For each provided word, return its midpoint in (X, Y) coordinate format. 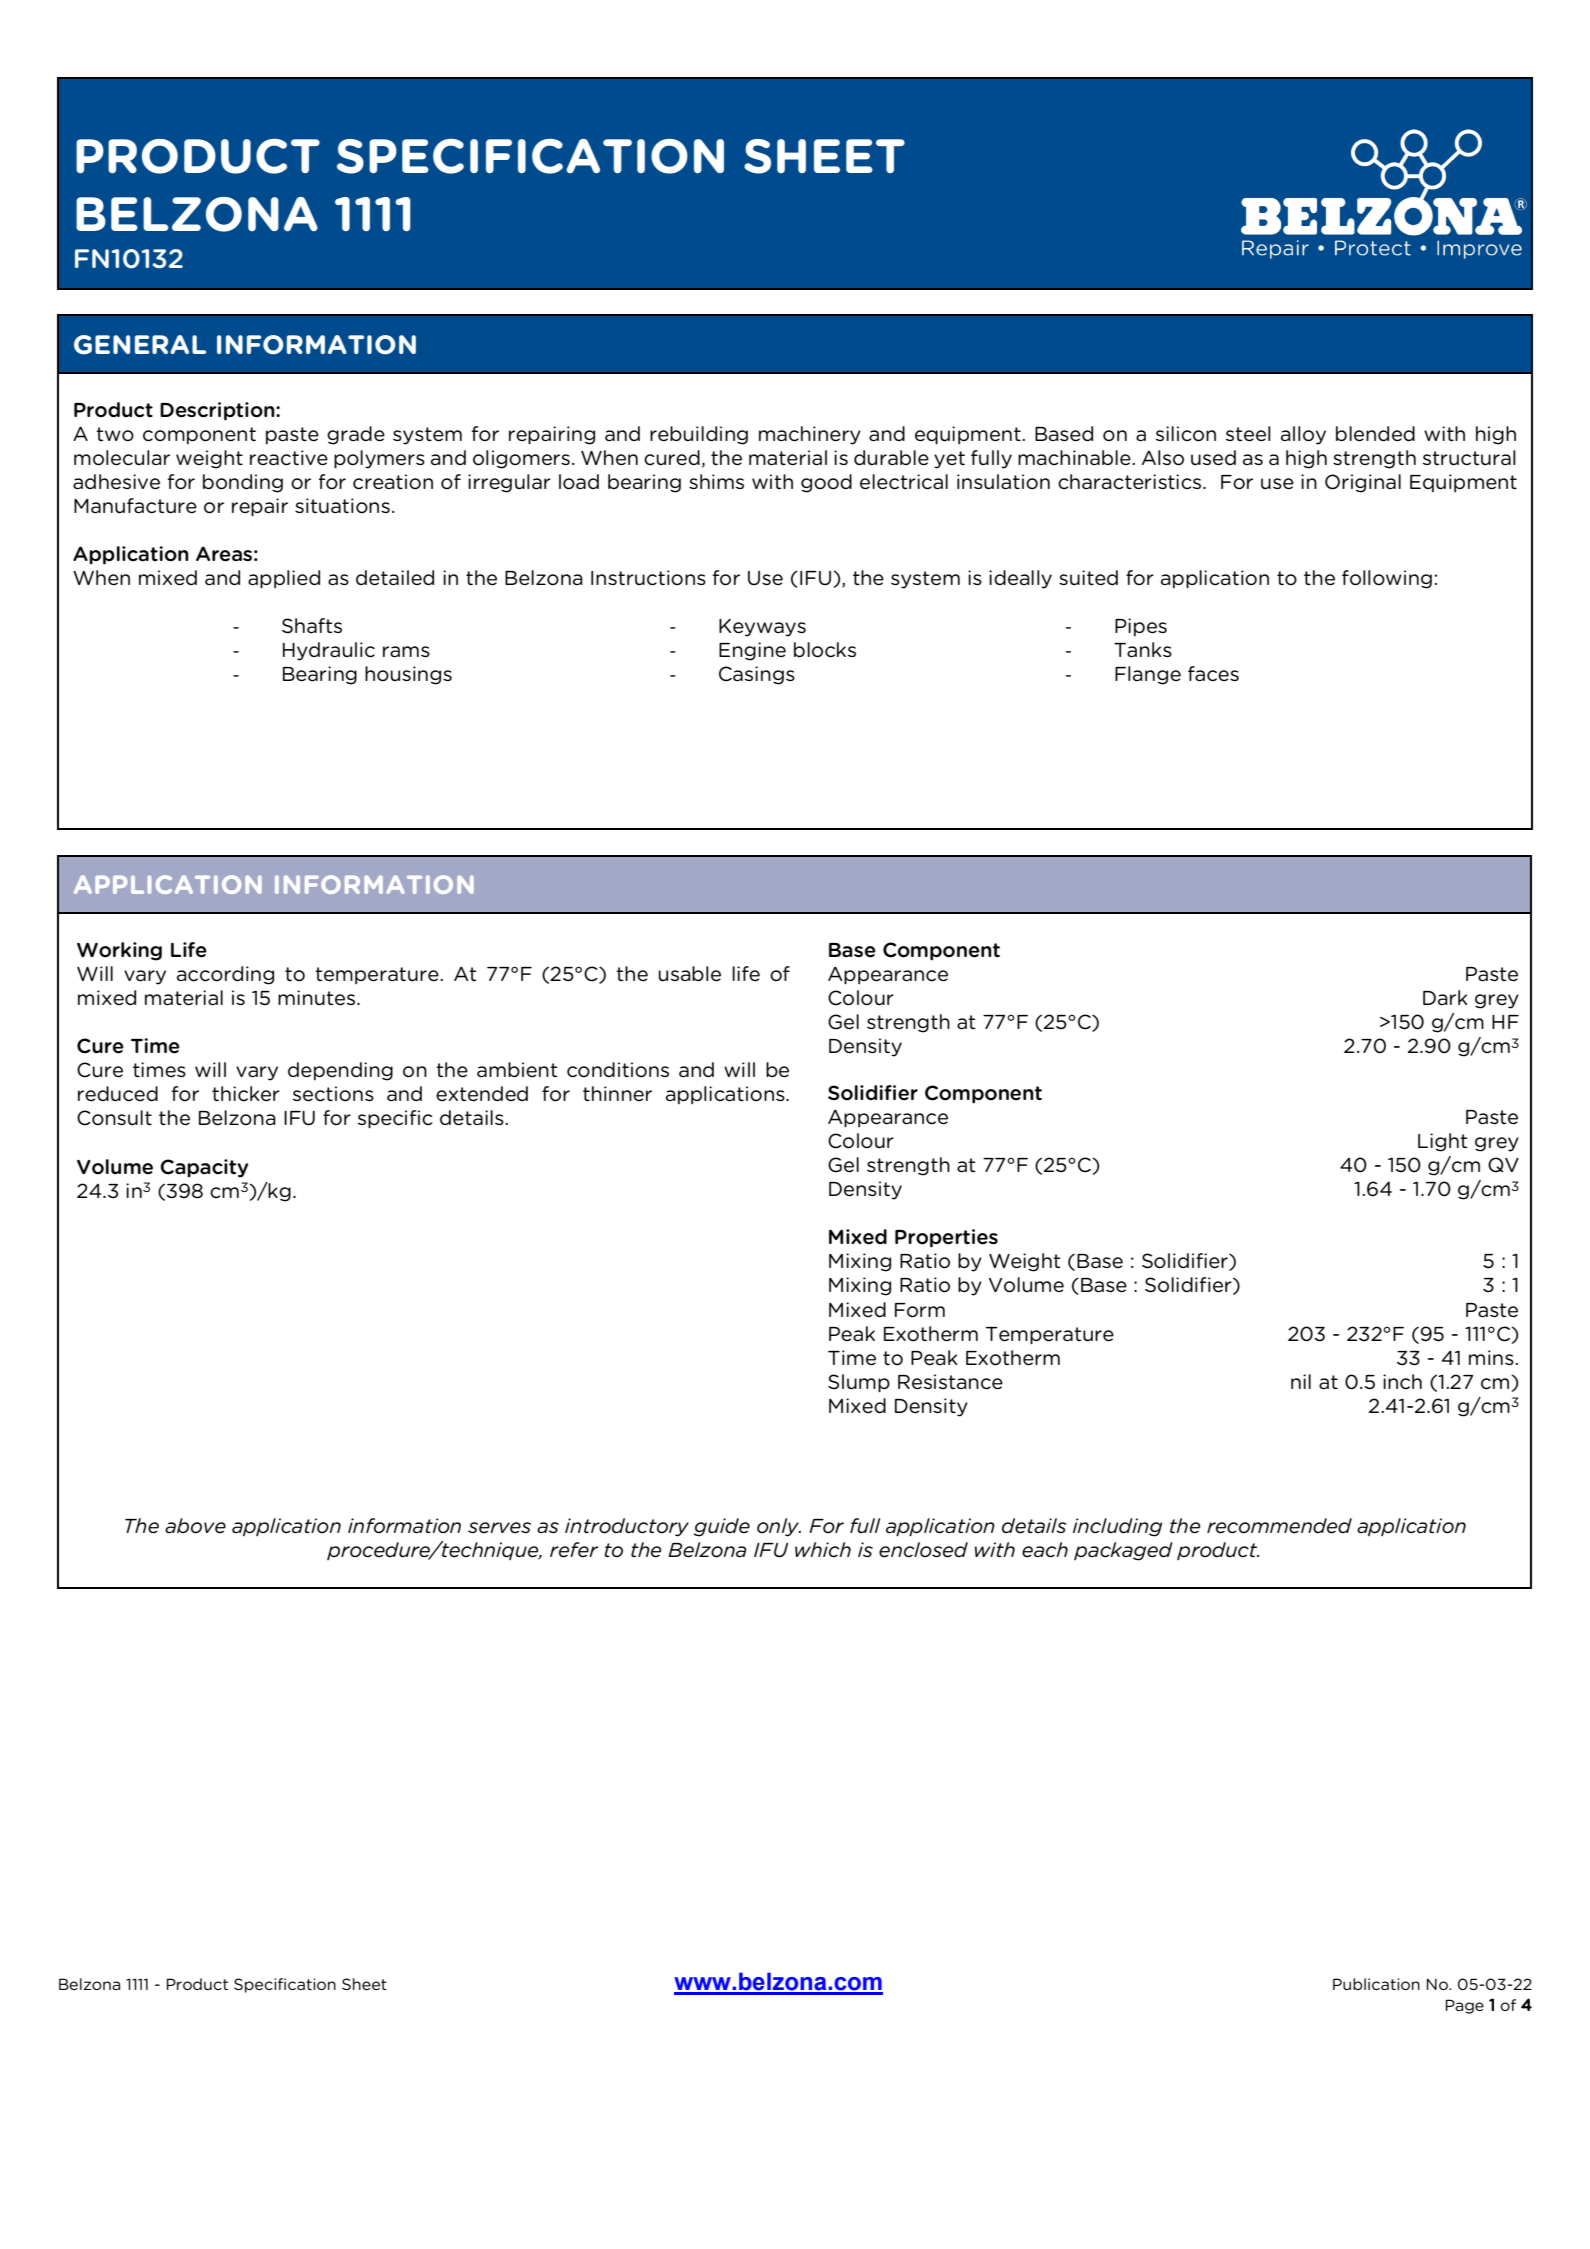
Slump (859, 1383)
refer (574, 1550)
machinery (810, 435)
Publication (1376, 1984)
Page (1464, 2006)
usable (689, 974)
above (195, 1526)
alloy (1303, 435)
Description (218, 411)
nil (1301, 1381)
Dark (1445, 997)
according (225, 975)
